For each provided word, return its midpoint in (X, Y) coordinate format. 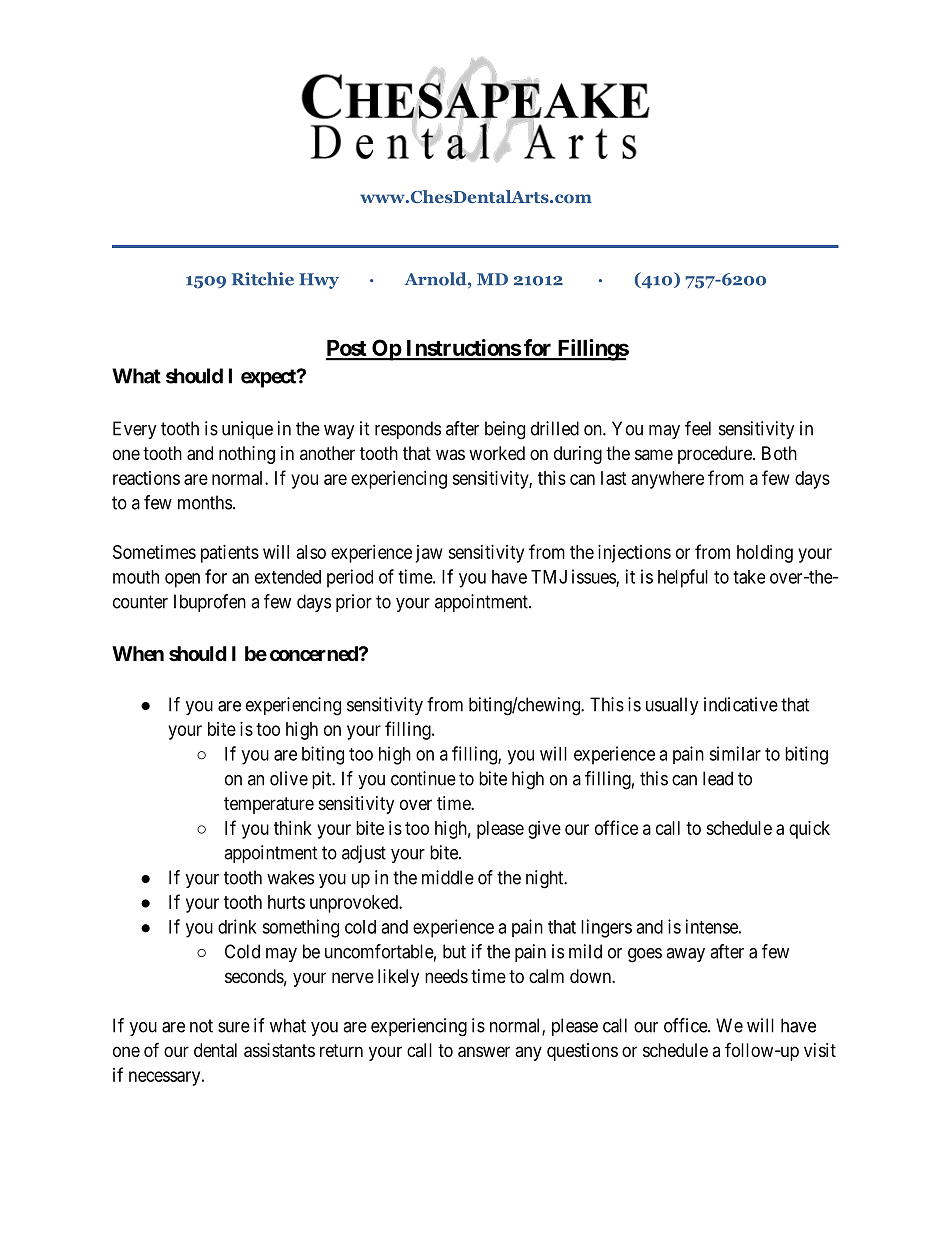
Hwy (319, 281)
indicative (741, 704)
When (138, 653)
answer (484, 1052)
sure (234, 1027)
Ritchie (263, 279)
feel (698, 428)
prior (354, 603)
